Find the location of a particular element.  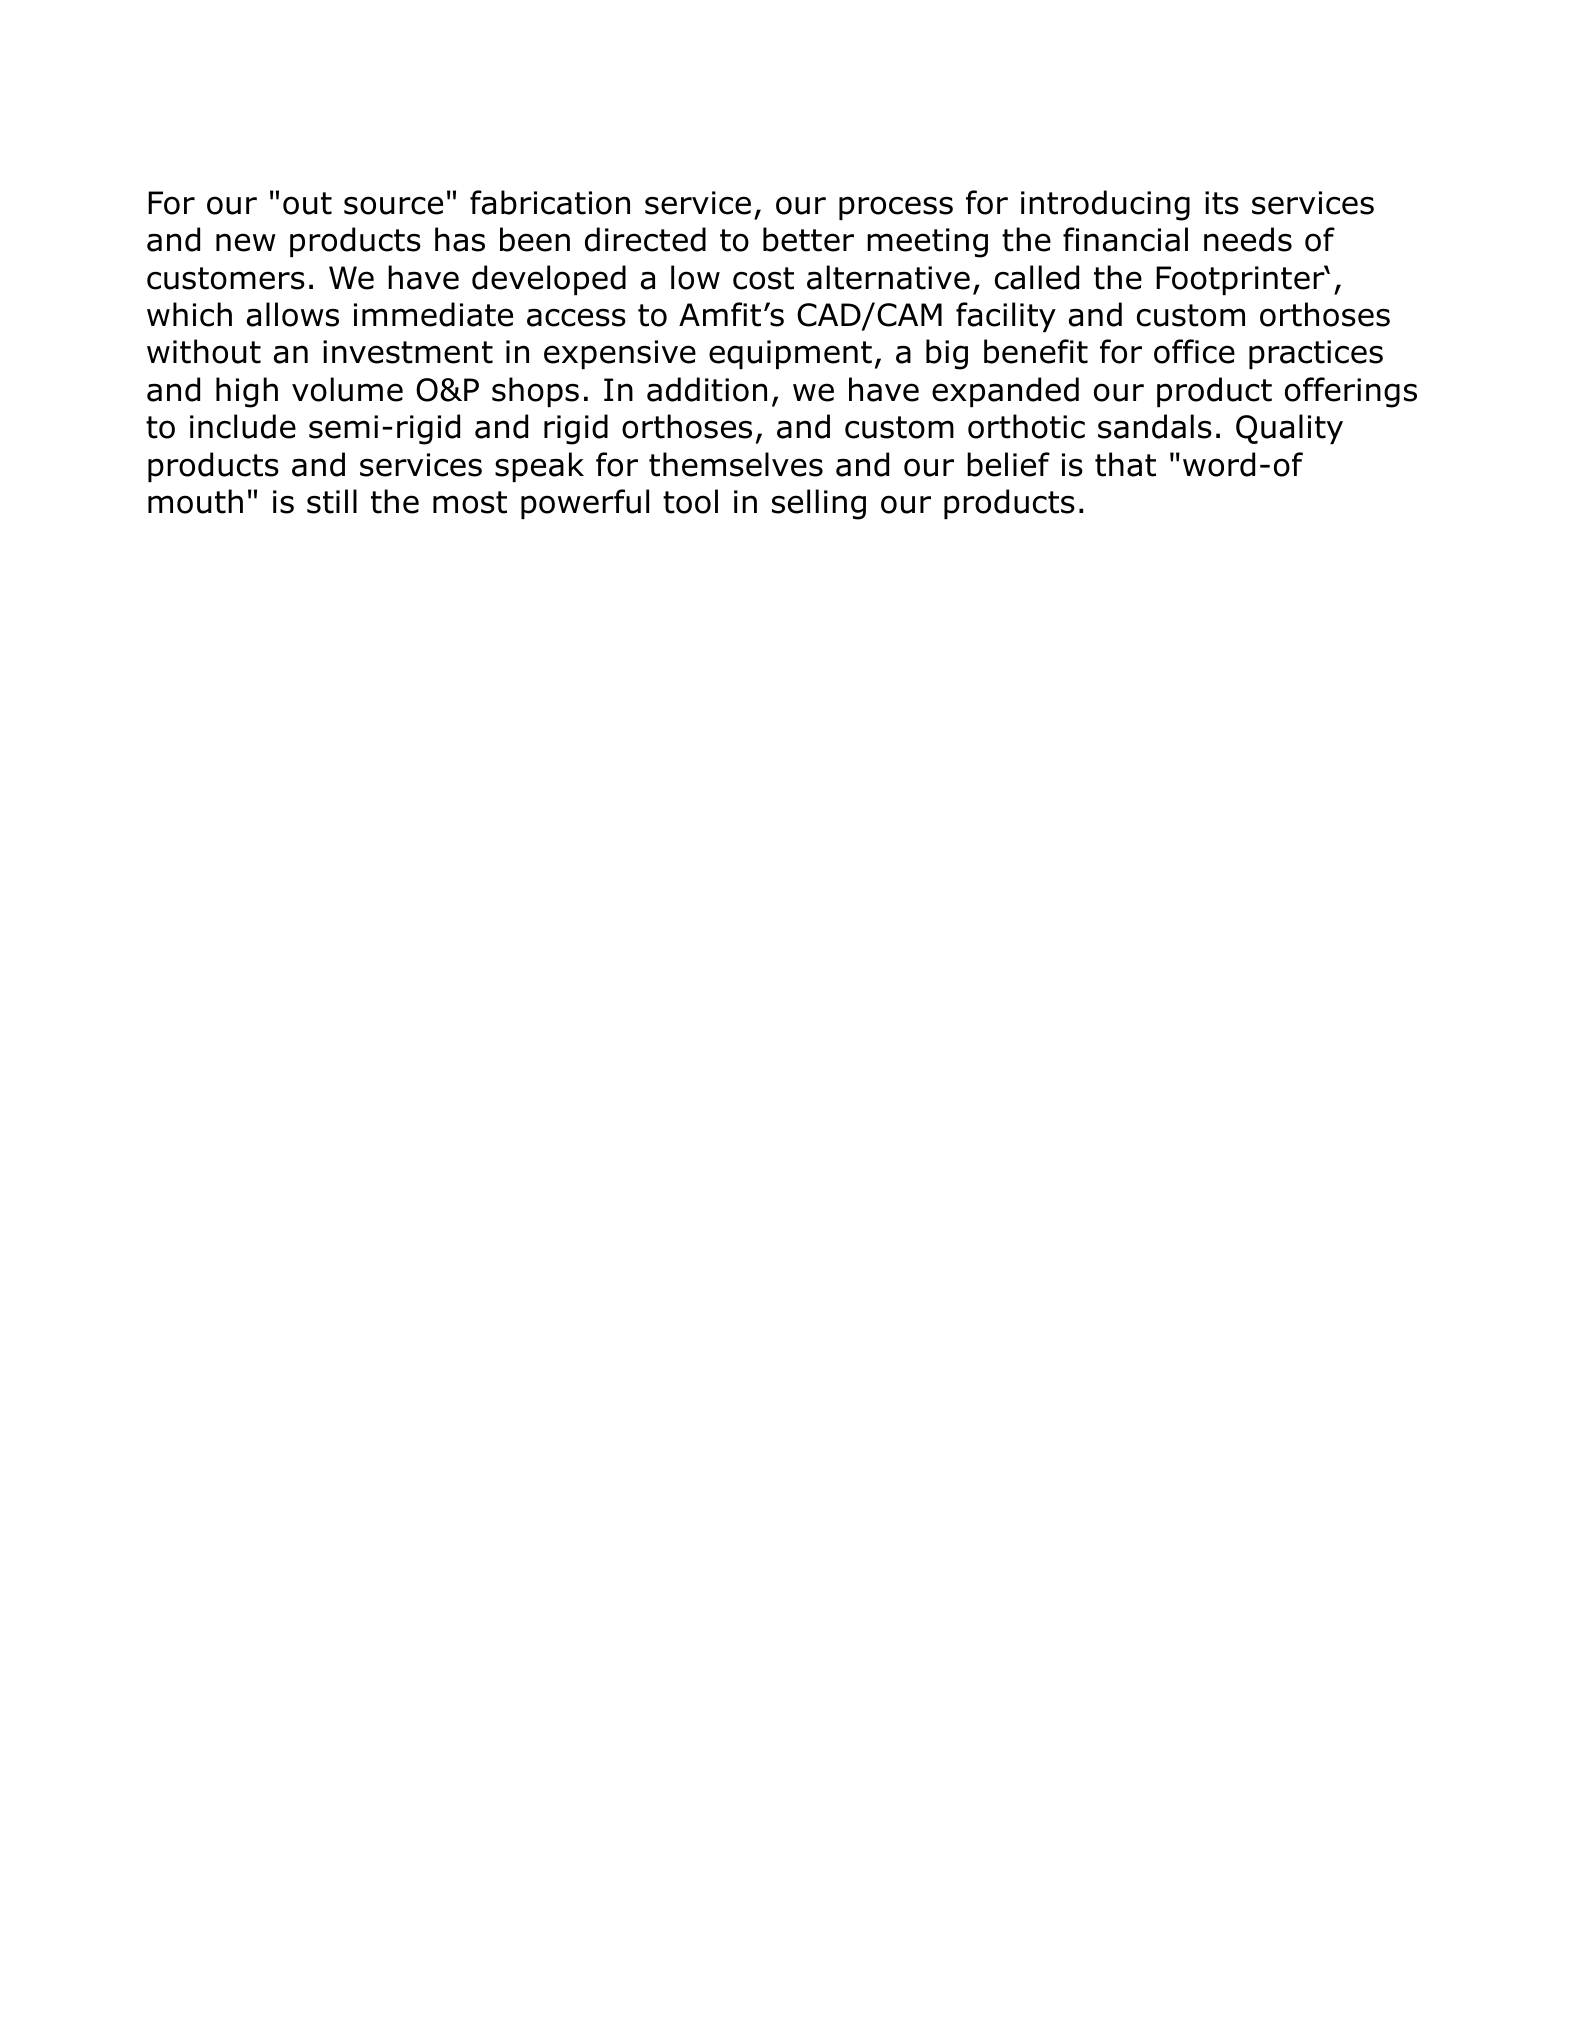

office is located at coordinates (1194, 351).
